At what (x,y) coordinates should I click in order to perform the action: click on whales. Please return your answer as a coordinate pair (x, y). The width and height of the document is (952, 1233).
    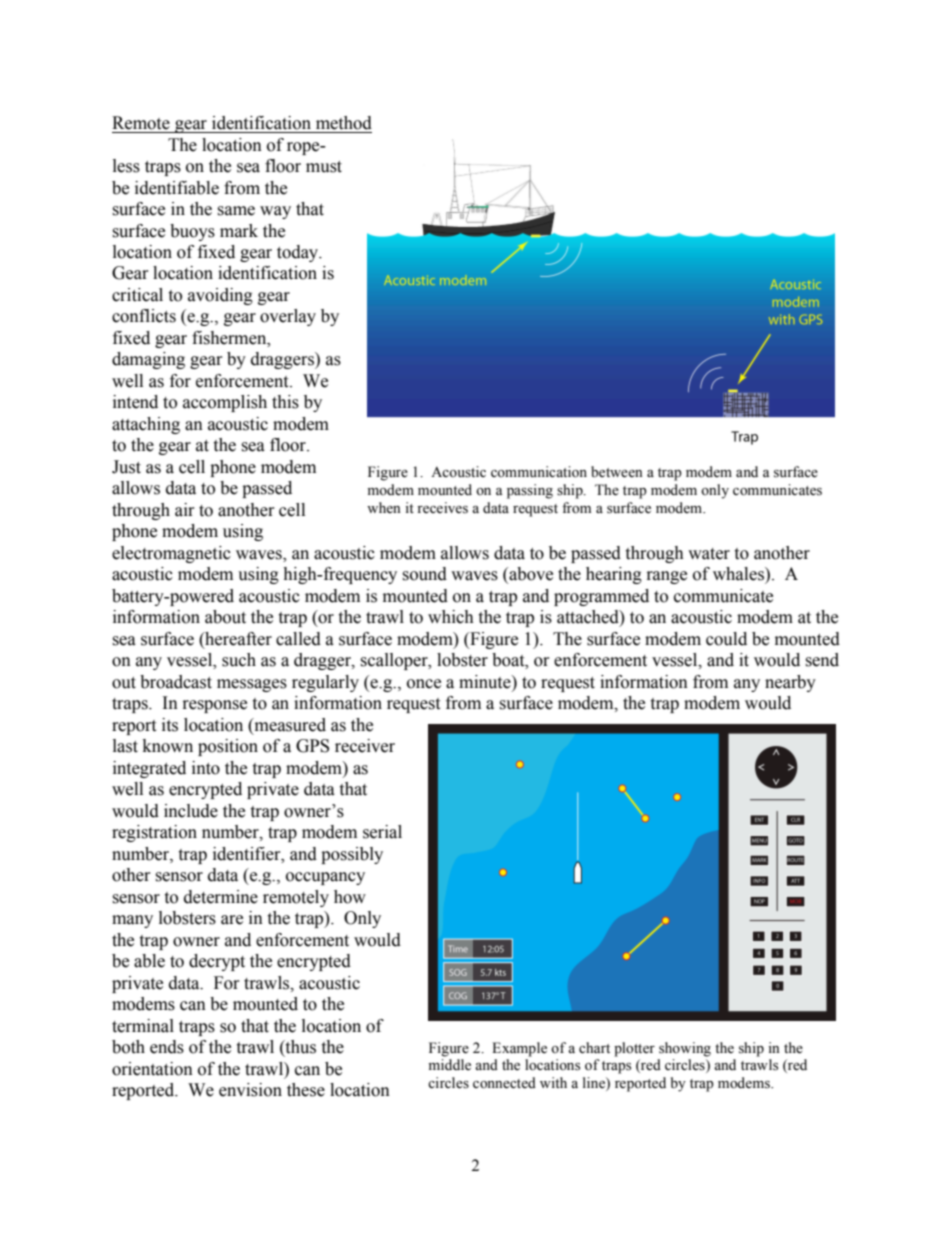
    Looking at the image, I should click on (739, 574).
